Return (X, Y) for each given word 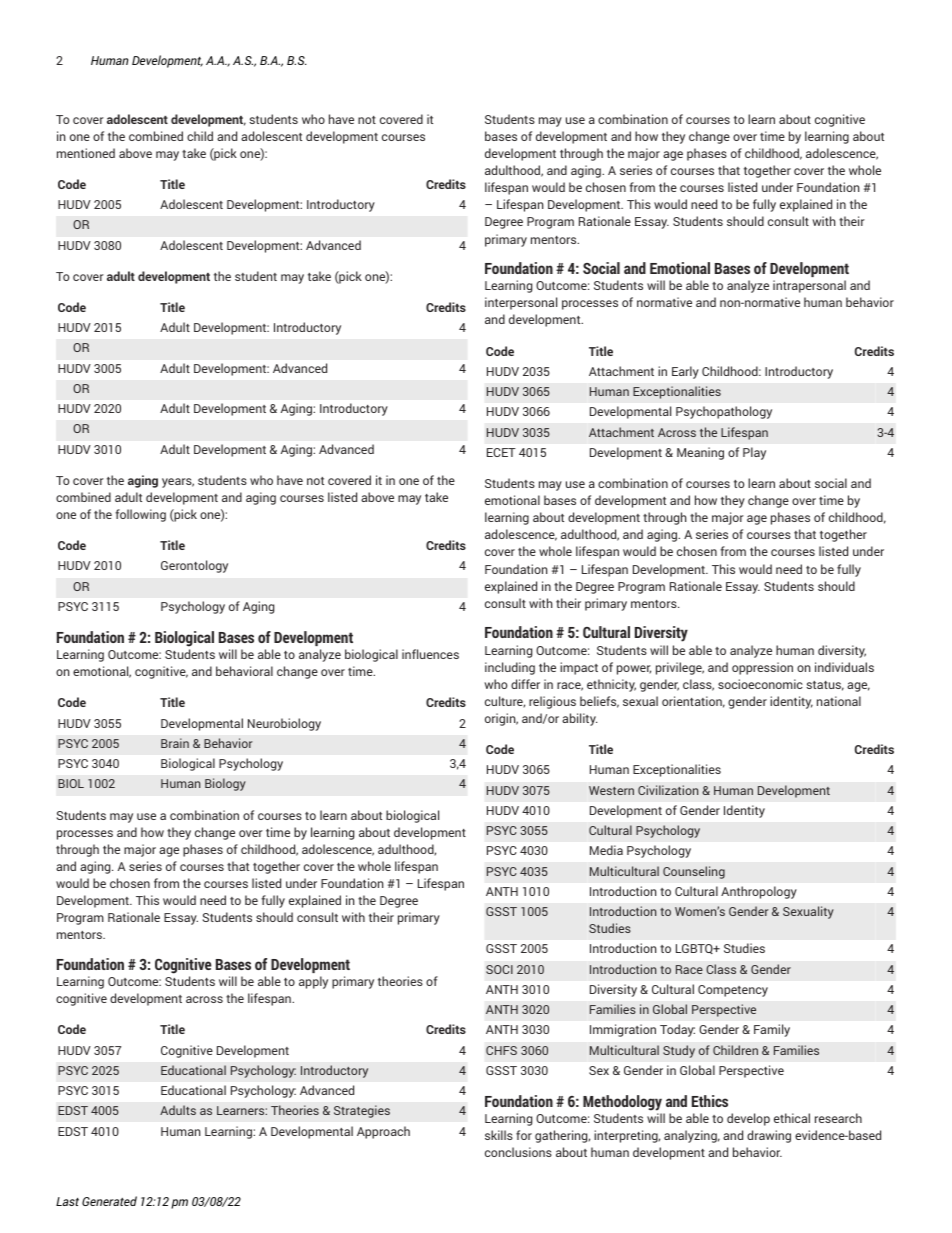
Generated (109, 1201)
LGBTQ (695, 949)
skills (499, 1135)
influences (430, 654)
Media (606, 850)
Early (685, 372)
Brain (175, 743)
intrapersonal (809, 286)
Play (754, 453)
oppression (762, 668)
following (140, 515)
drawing (769, 1136)
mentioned (86, 153)
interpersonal (521, 303)
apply (313, 982)
